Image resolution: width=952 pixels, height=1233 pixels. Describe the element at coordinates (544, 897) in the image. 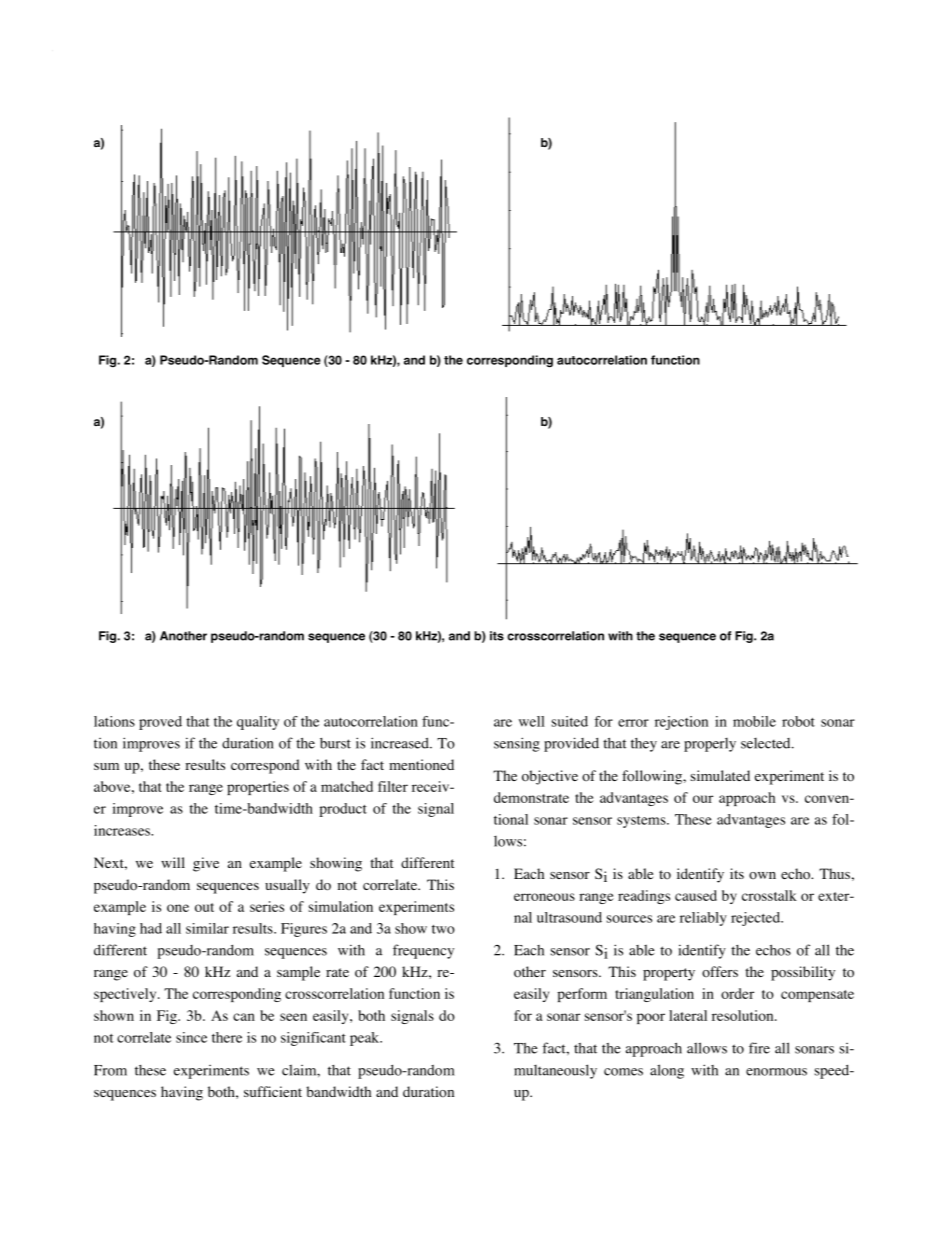

I see `erroneous` at that location.
